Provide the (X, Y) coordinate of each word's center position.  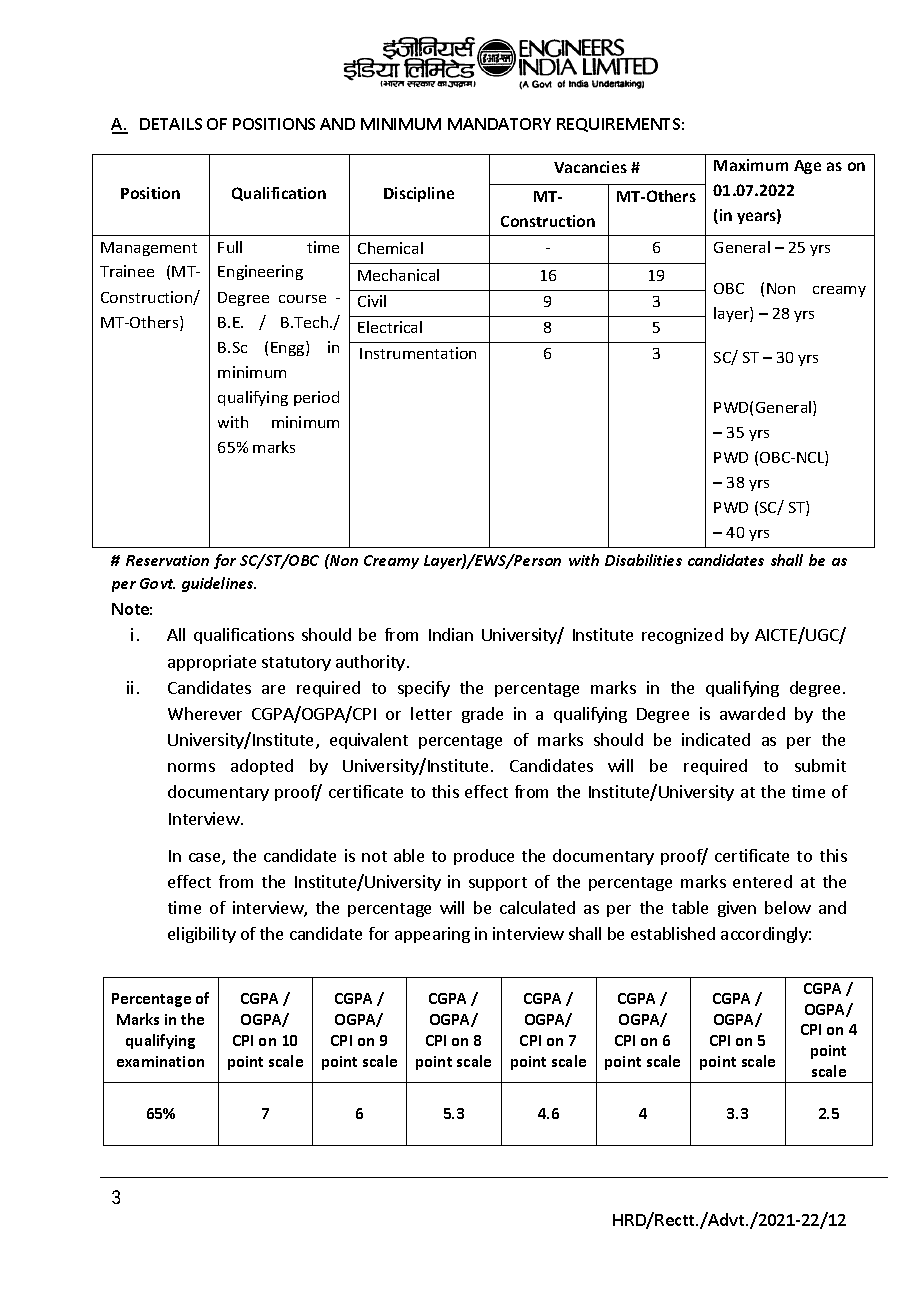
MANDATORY (499, 124)
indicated (716, 739)
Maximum (751, 165)
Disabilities (643, 560)
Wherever (205, 713)
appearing (432, 935)
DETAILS (171, 124)
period (316, 398)
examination (160, 1061)
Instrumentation (418, 353)
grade (482, 715)
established (673, 933)
